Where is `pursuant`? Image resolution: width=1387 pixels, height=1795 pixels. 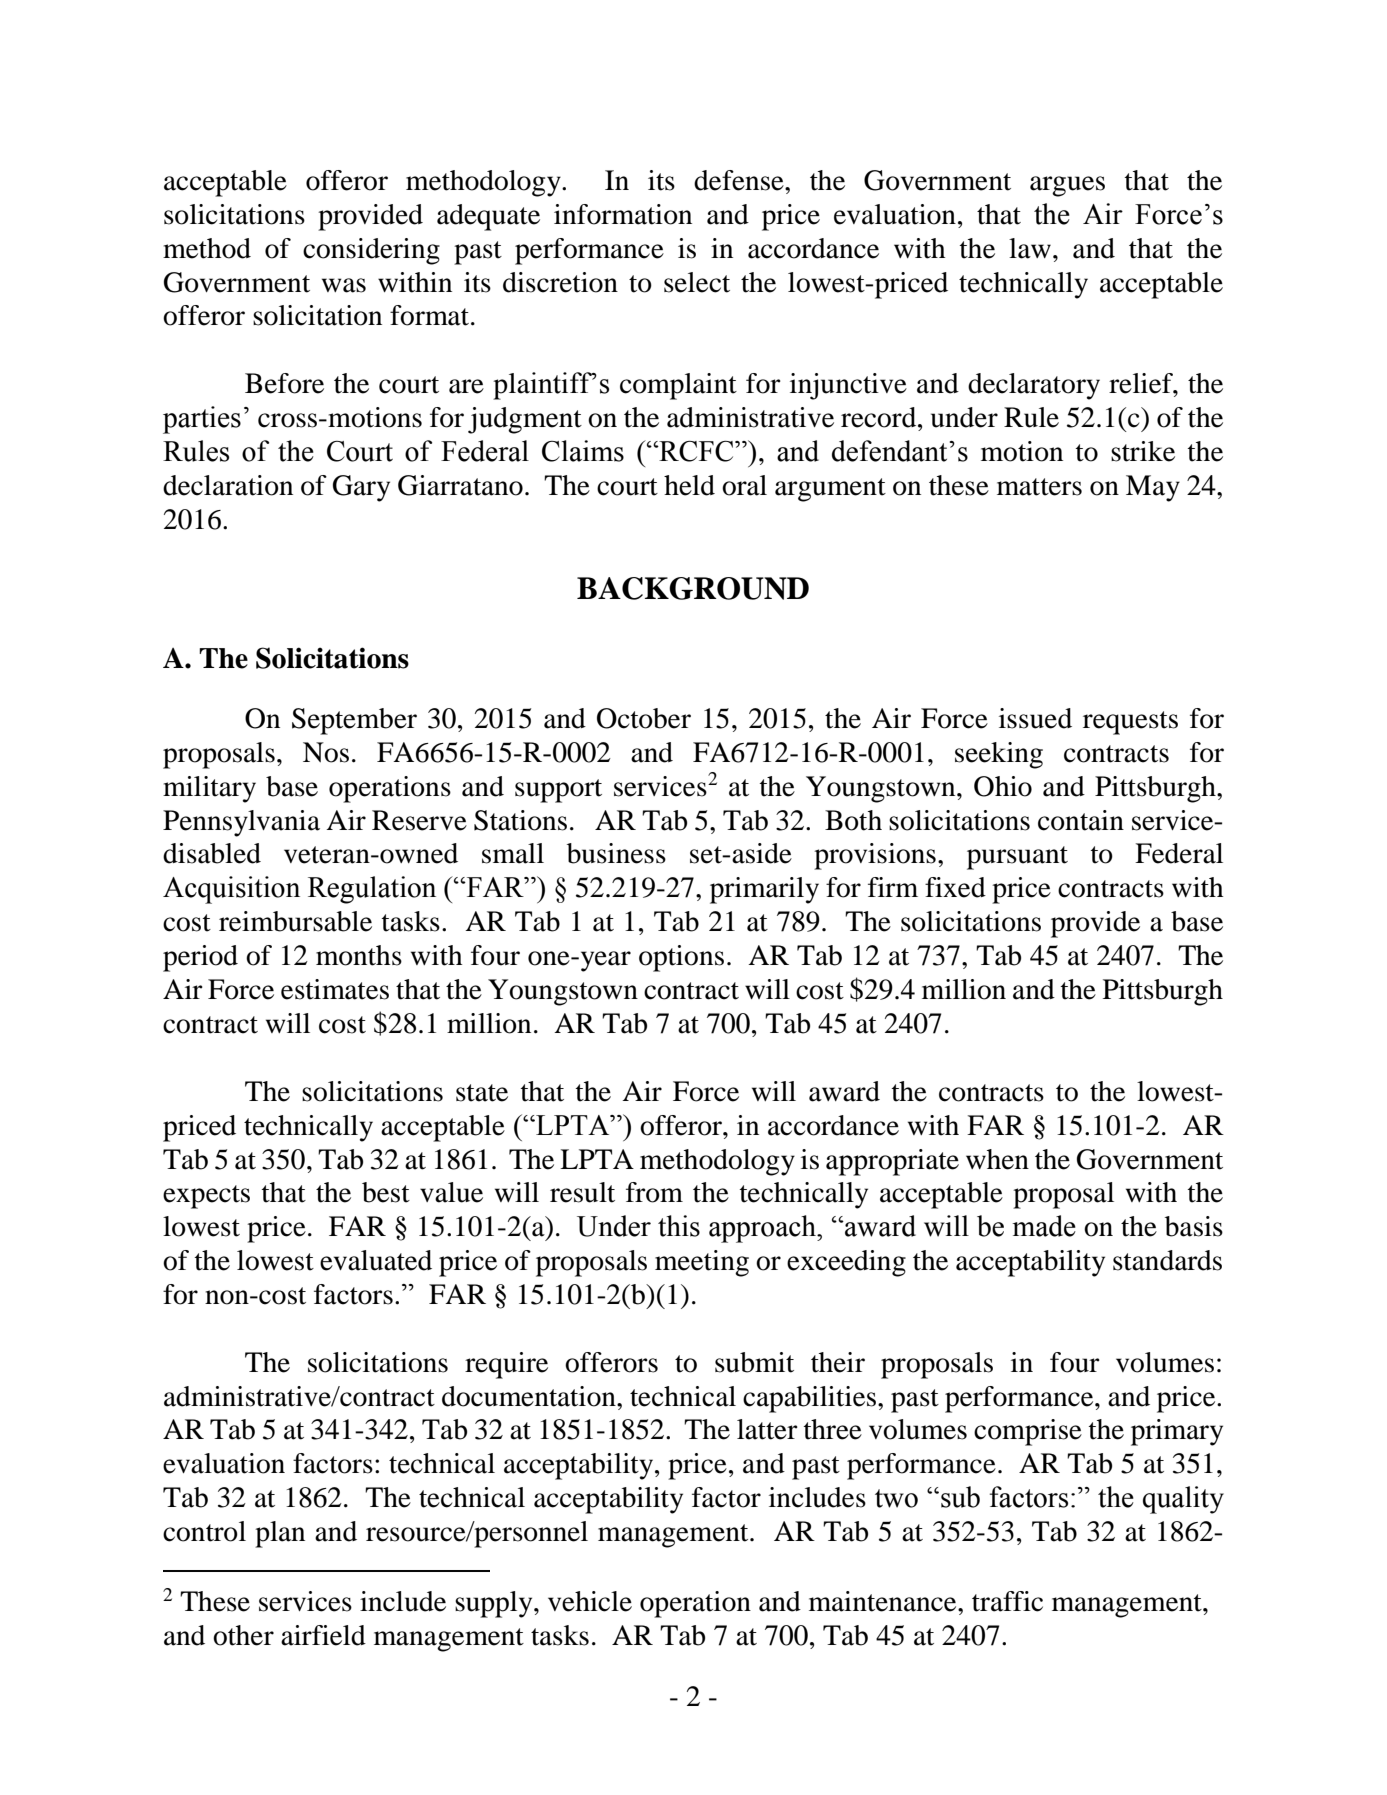 pursuant is located at coordinates (1017, 858).
